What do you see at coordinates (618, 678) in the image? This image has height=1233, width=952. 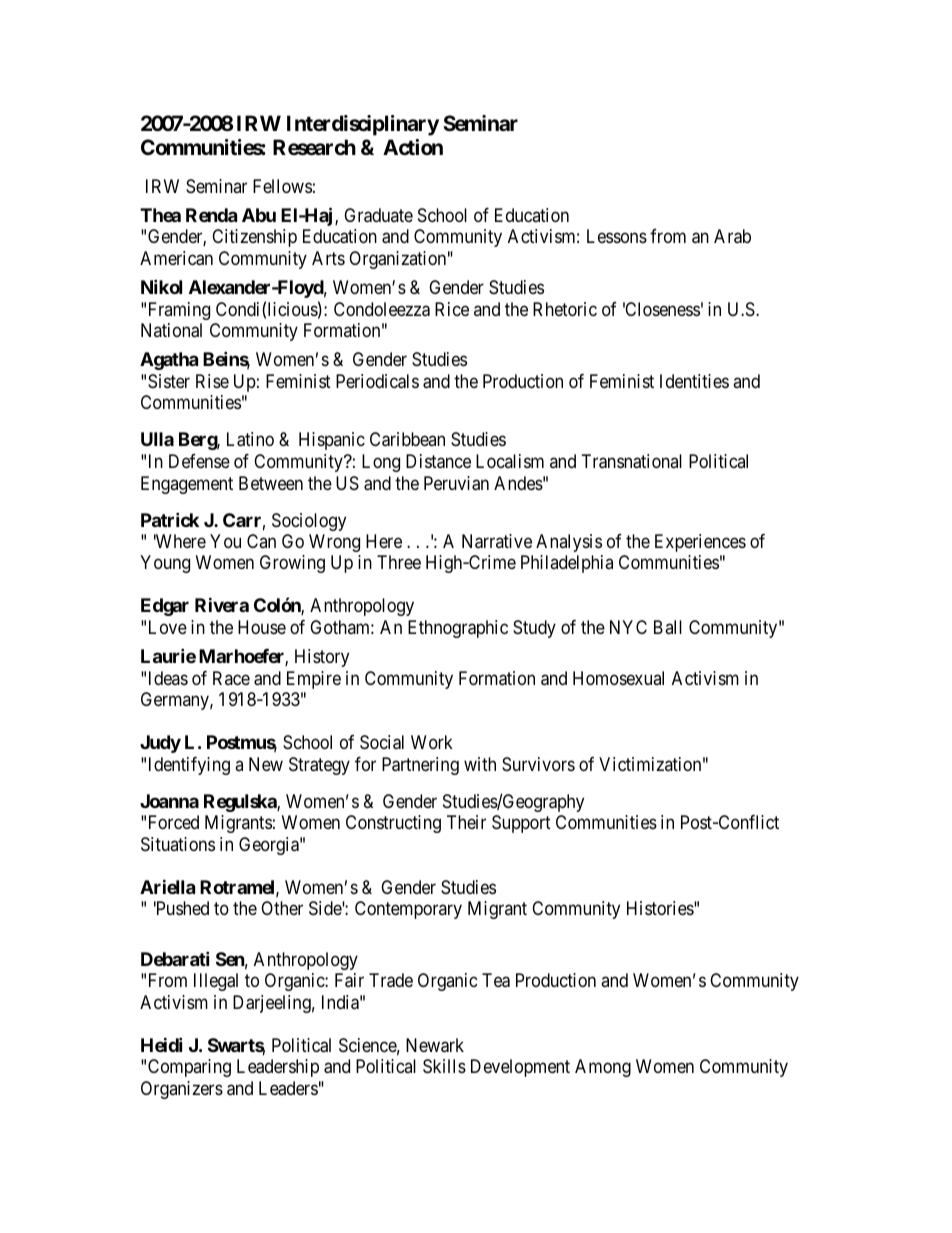 I see `Homosexual` at bounding box center [618, 678].
